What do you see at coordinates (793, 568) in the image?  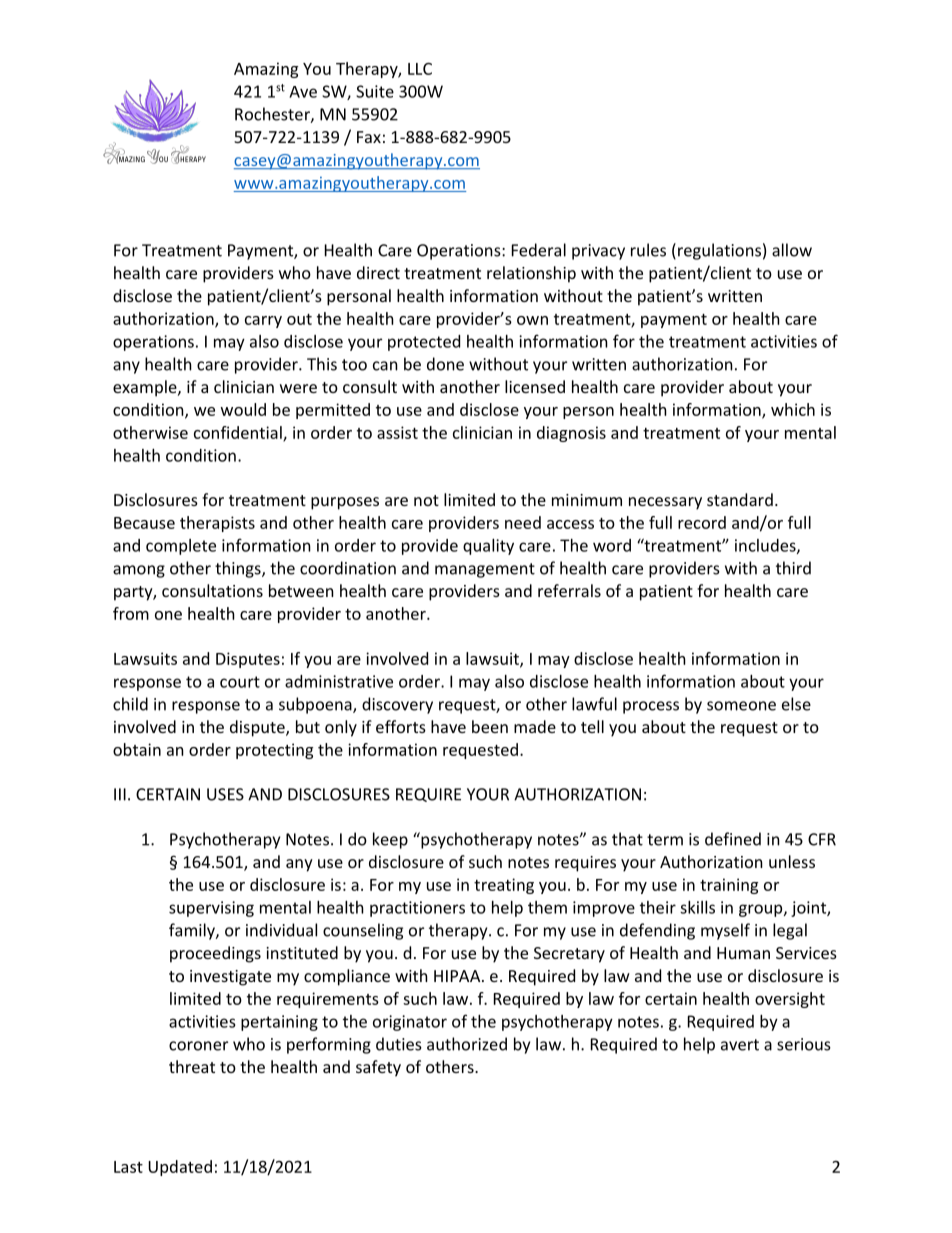 I see `third` at bounding box center [793, 568].
